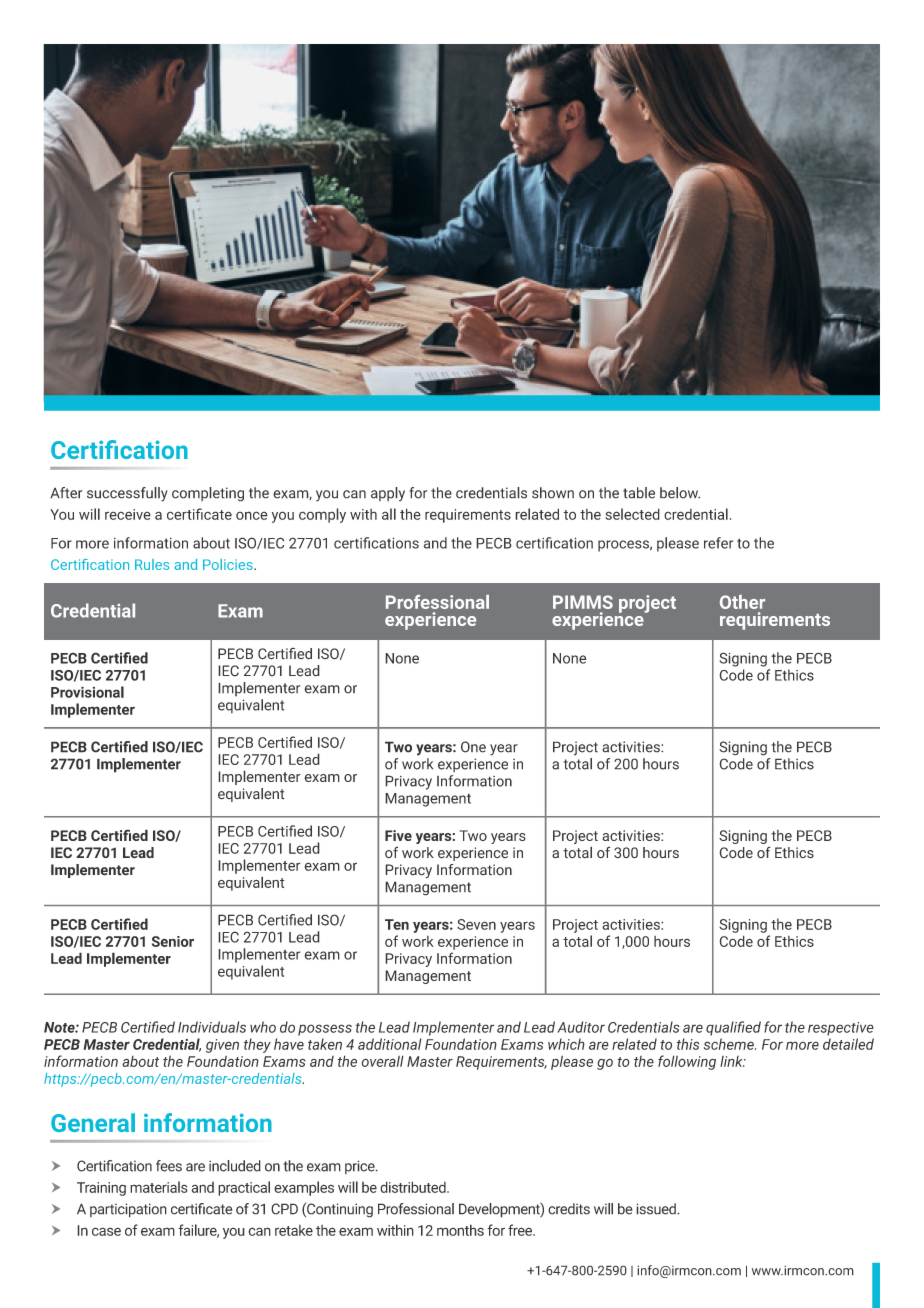 Image resolution: width=924 pixels, height=1308 pixels. Describe the element at coordinates (128, 514) in the image. I see `receive` at that location.
